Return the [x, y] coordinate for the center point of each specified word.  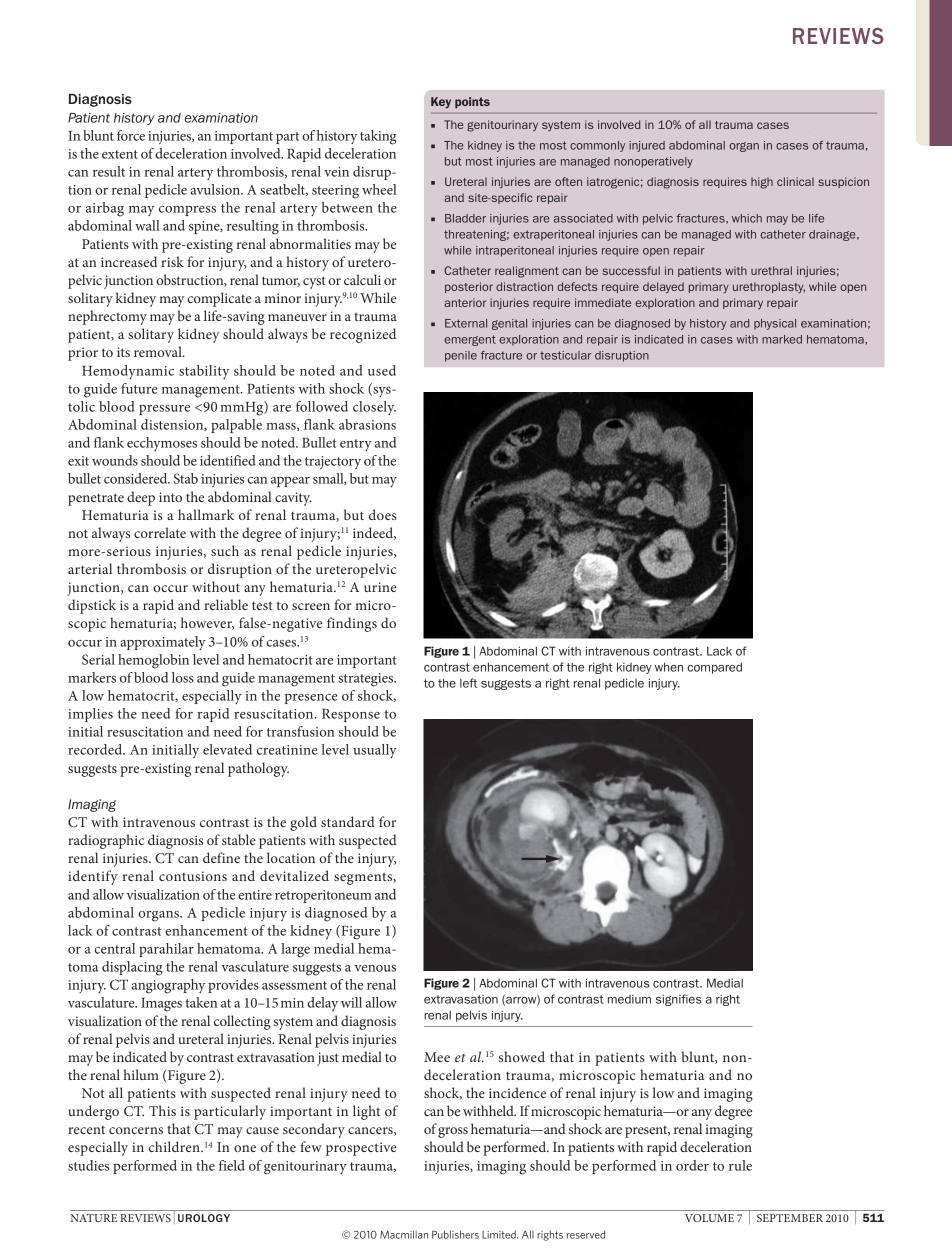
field [232, 1165]
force [131, 135]
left [468, 683]
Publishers [455, 1234]
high [762, 183]
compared [714, 668]
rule [740, 1165]
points [472, 102]
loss [183, 677]
